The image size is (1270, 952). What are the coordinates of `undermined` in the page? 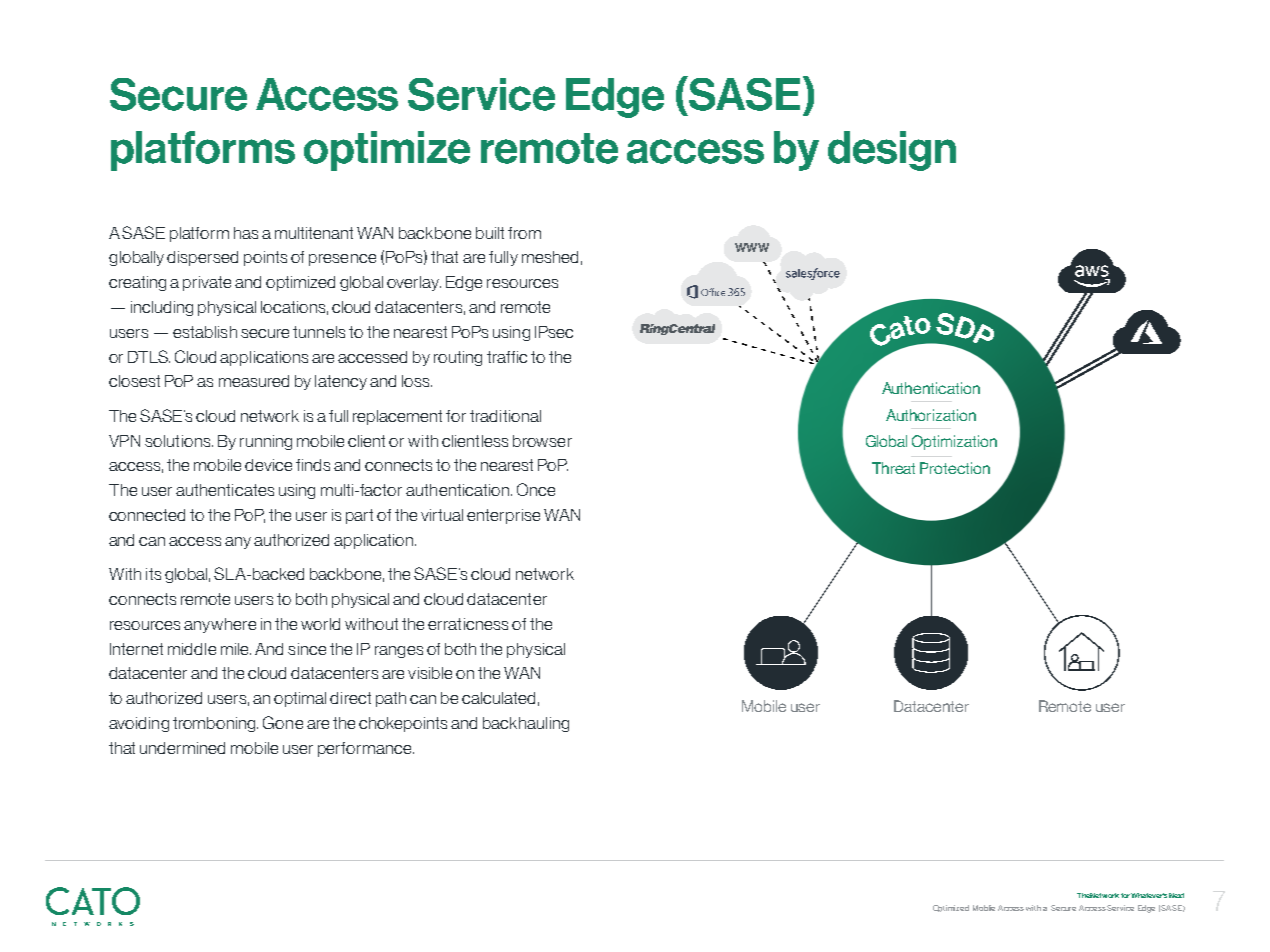 It's located at (182, 748).
